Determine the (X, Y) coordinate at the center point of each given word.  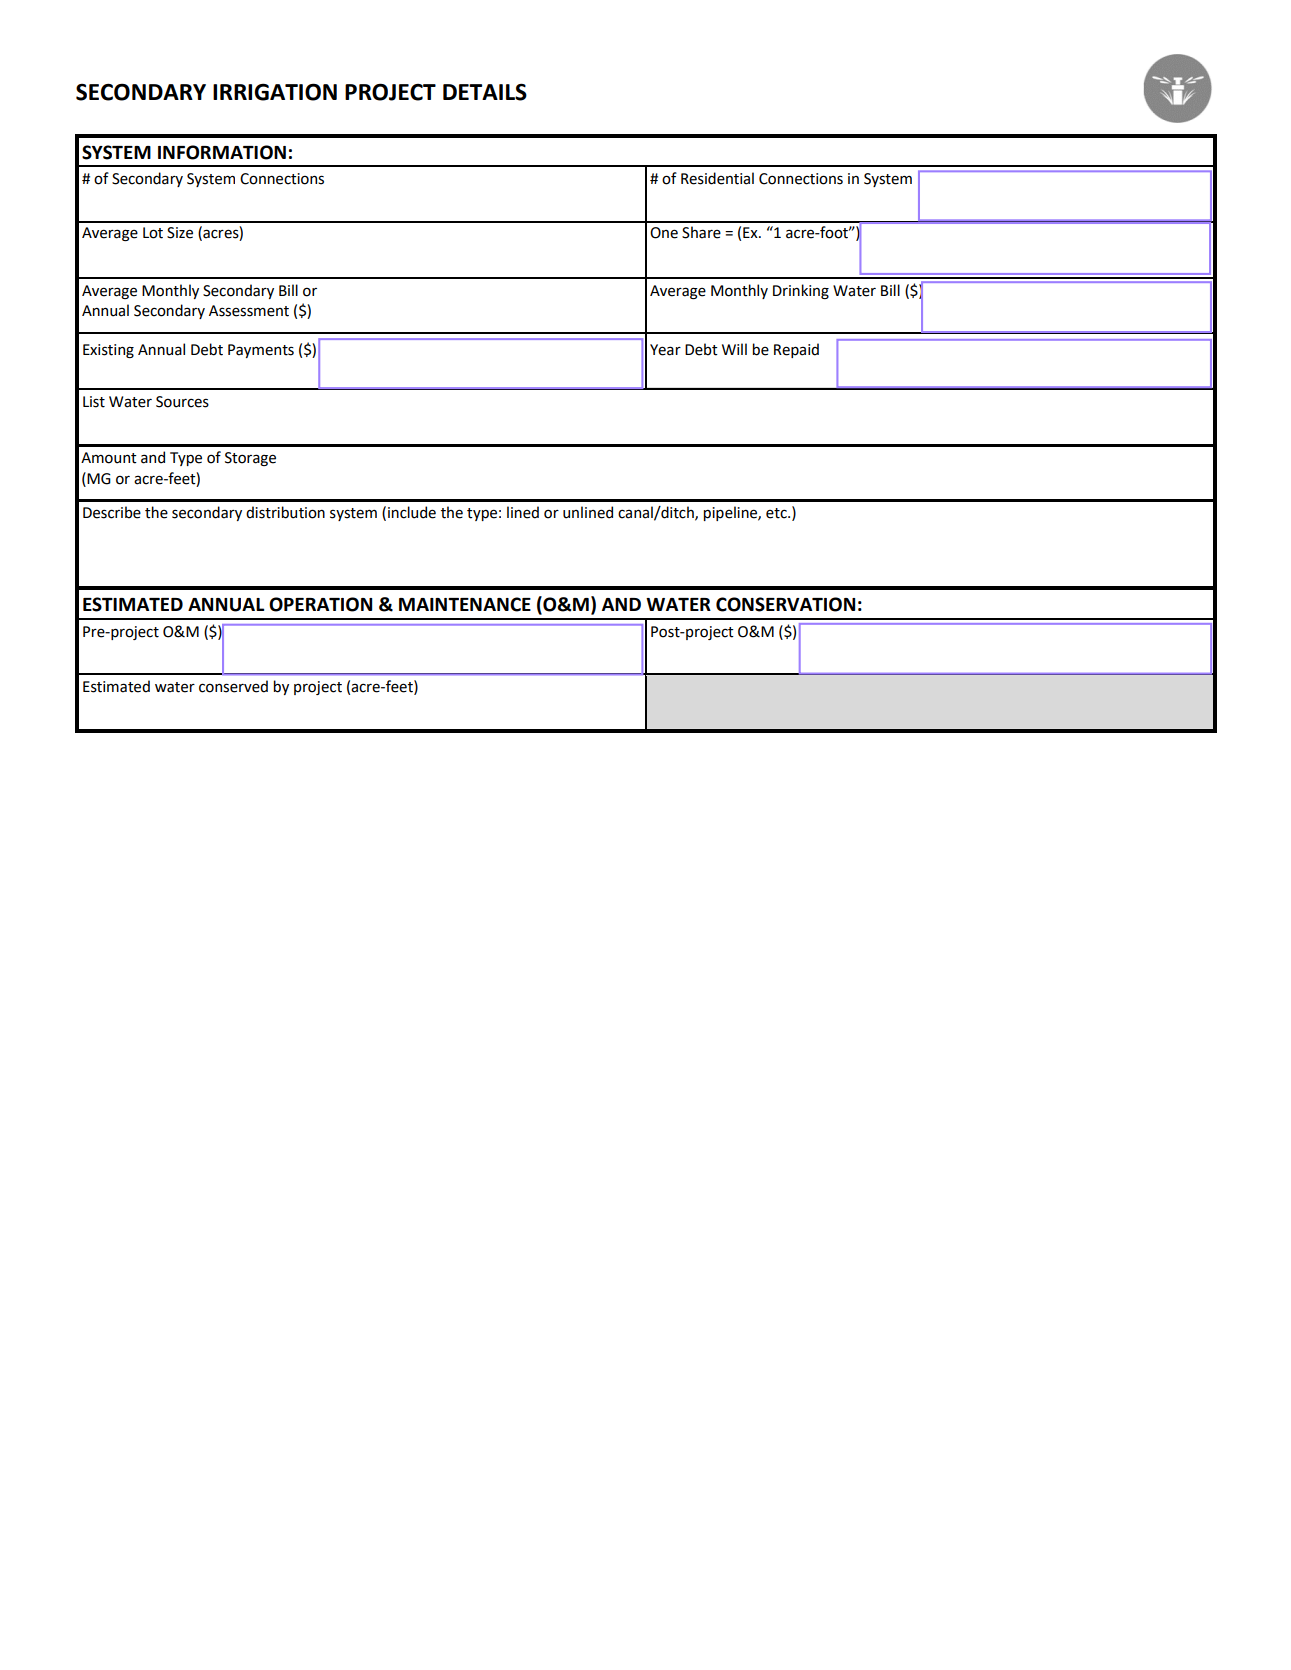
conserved (233, 686)
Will (734, 349)
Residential (717, 178)
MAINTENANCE (465, 604)
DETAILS (485, 92)
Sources (182, 402)
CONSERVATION (785, 604)
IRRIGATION (275, 92)
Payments (261, 351)
